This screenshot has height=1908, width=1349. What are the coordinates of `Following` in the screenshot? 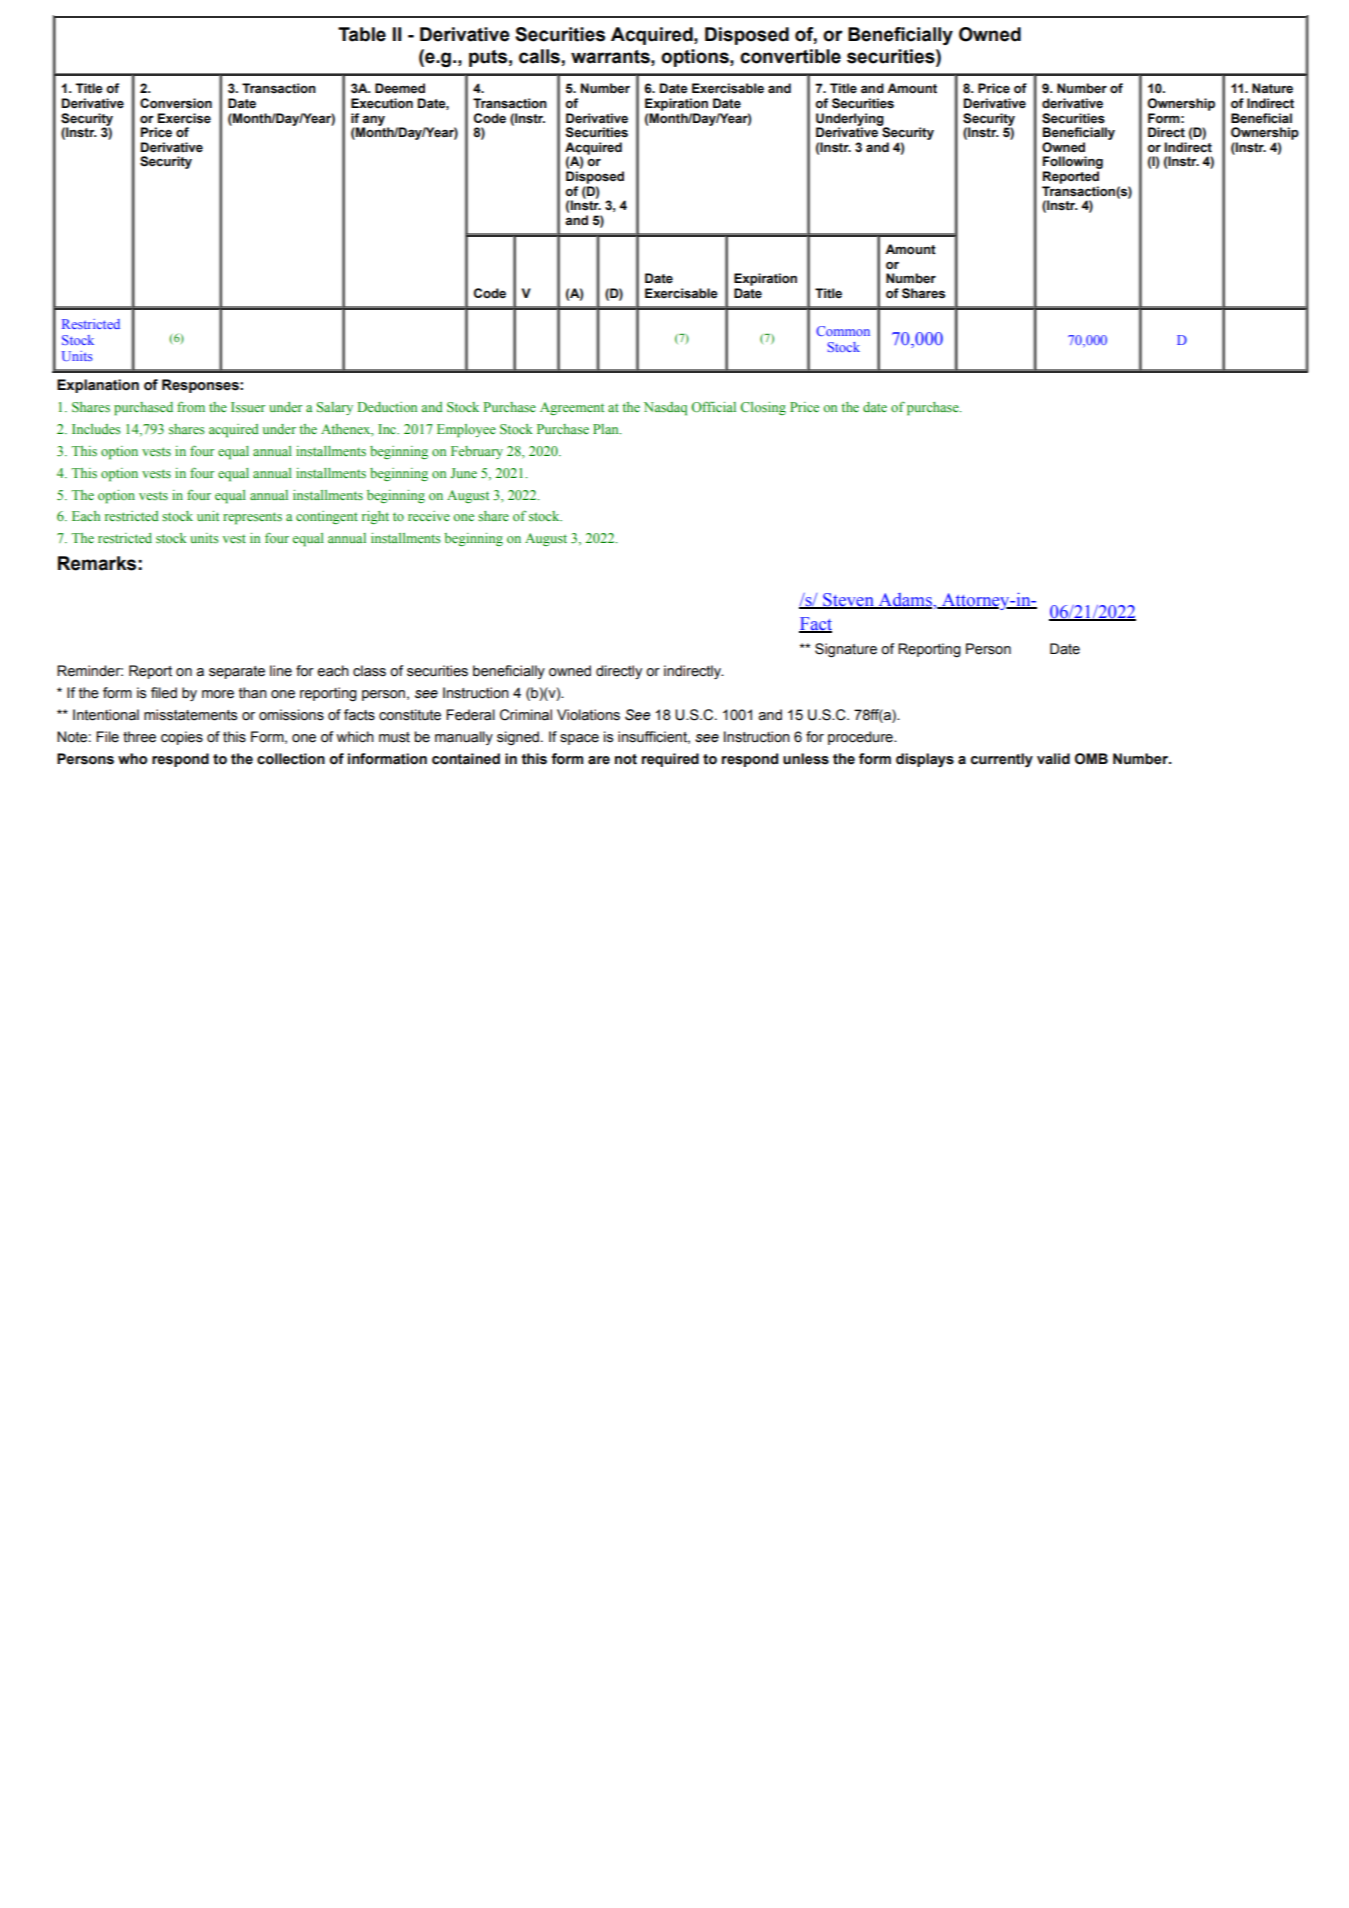 It's located at (1073, 164).
